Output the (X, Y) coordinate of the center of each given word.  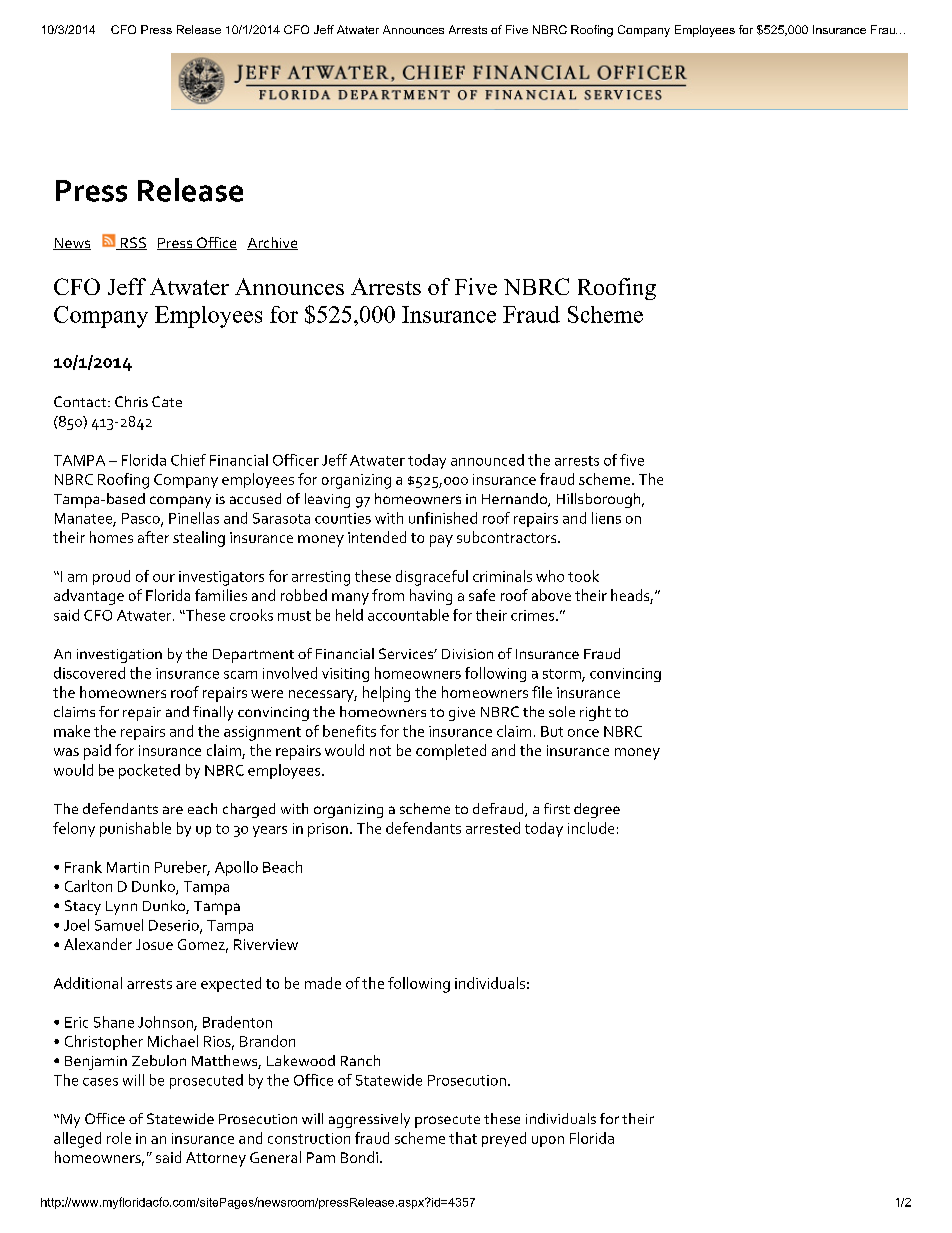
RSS (132, 243)
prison (328, 830)
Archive (272, 243)
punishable (135, 829)
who (550, 576)
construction (309, 1138)
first (557, 808)
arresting (321, 578)
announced (487, 460)
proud (111, 577)
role (119, 1138)
